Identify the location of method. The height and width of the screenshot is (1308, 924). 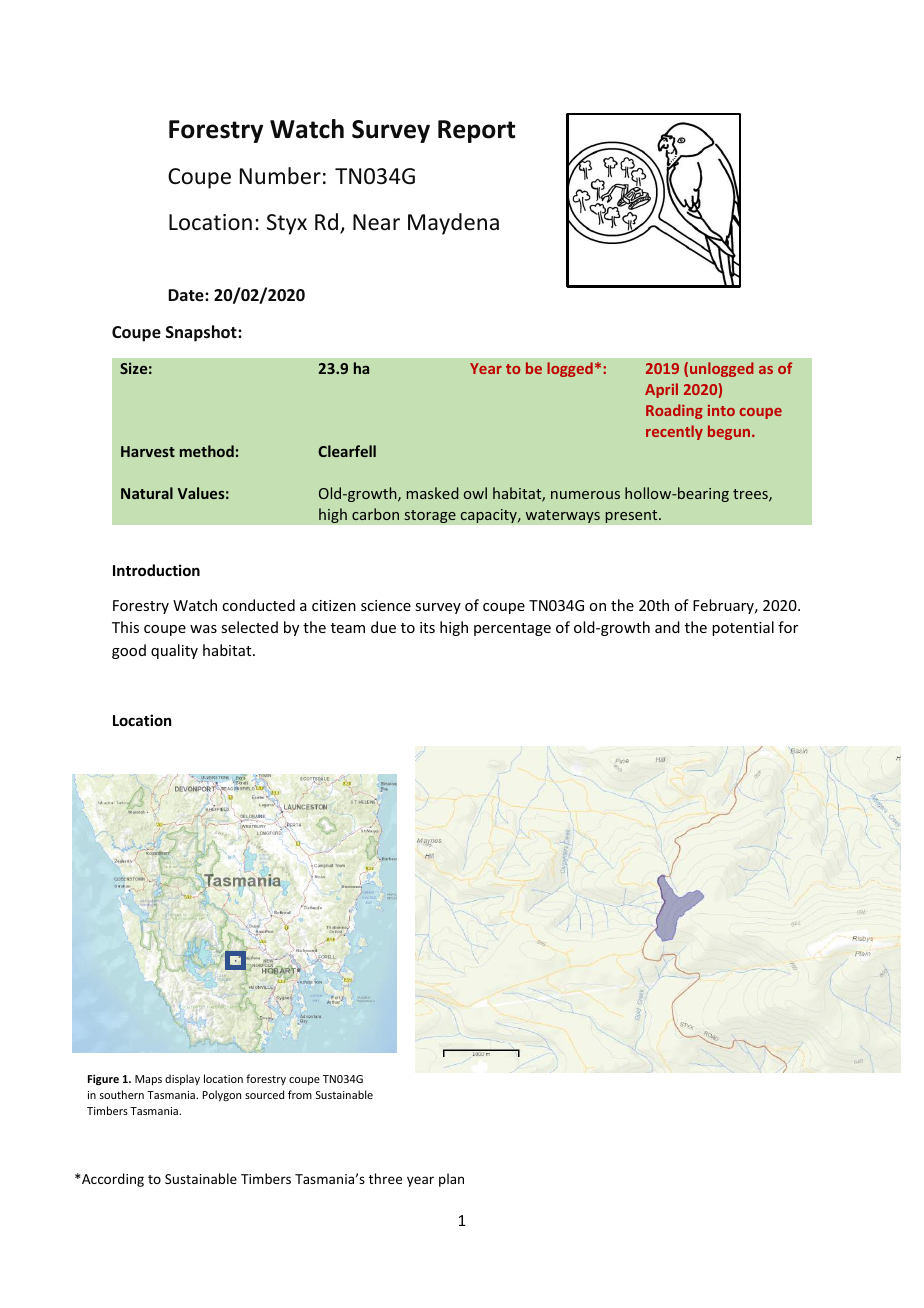
(207, 451).
